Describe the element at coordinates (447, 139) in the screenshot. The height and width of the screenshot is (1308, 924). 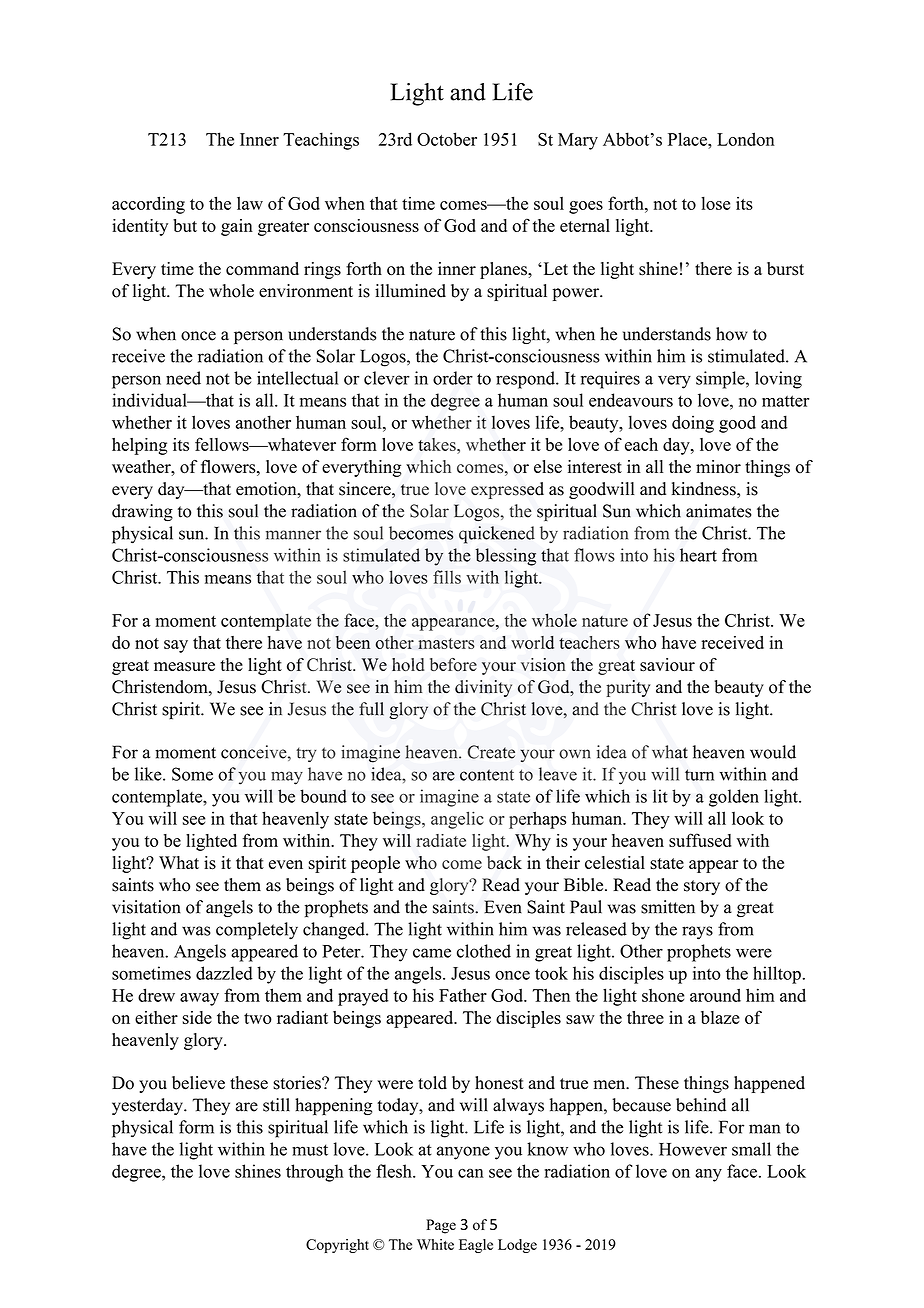
I see `October` at that location.
